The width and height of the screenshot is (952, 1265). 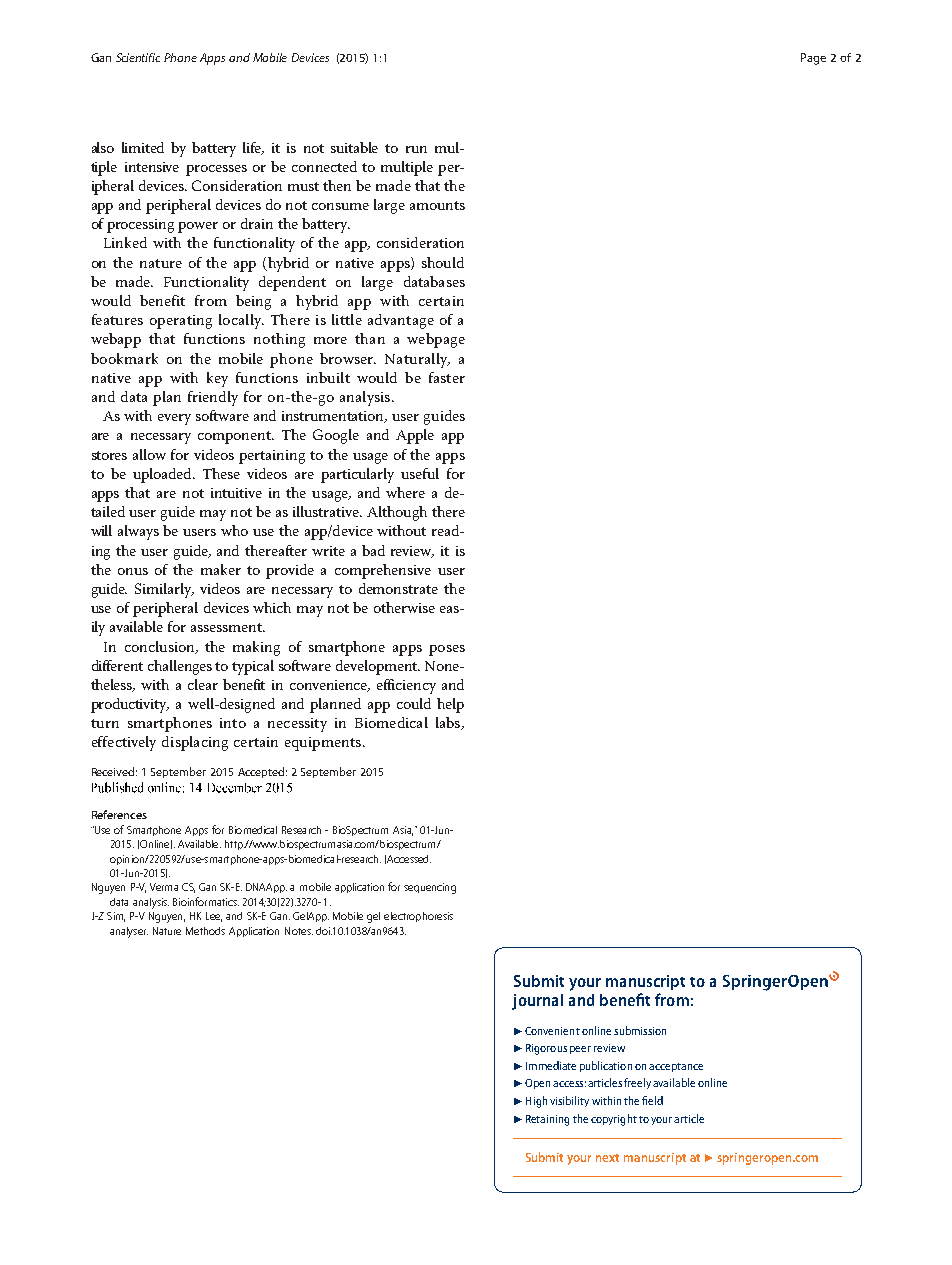 I want to click on High, so click(x=536, y=1102).
